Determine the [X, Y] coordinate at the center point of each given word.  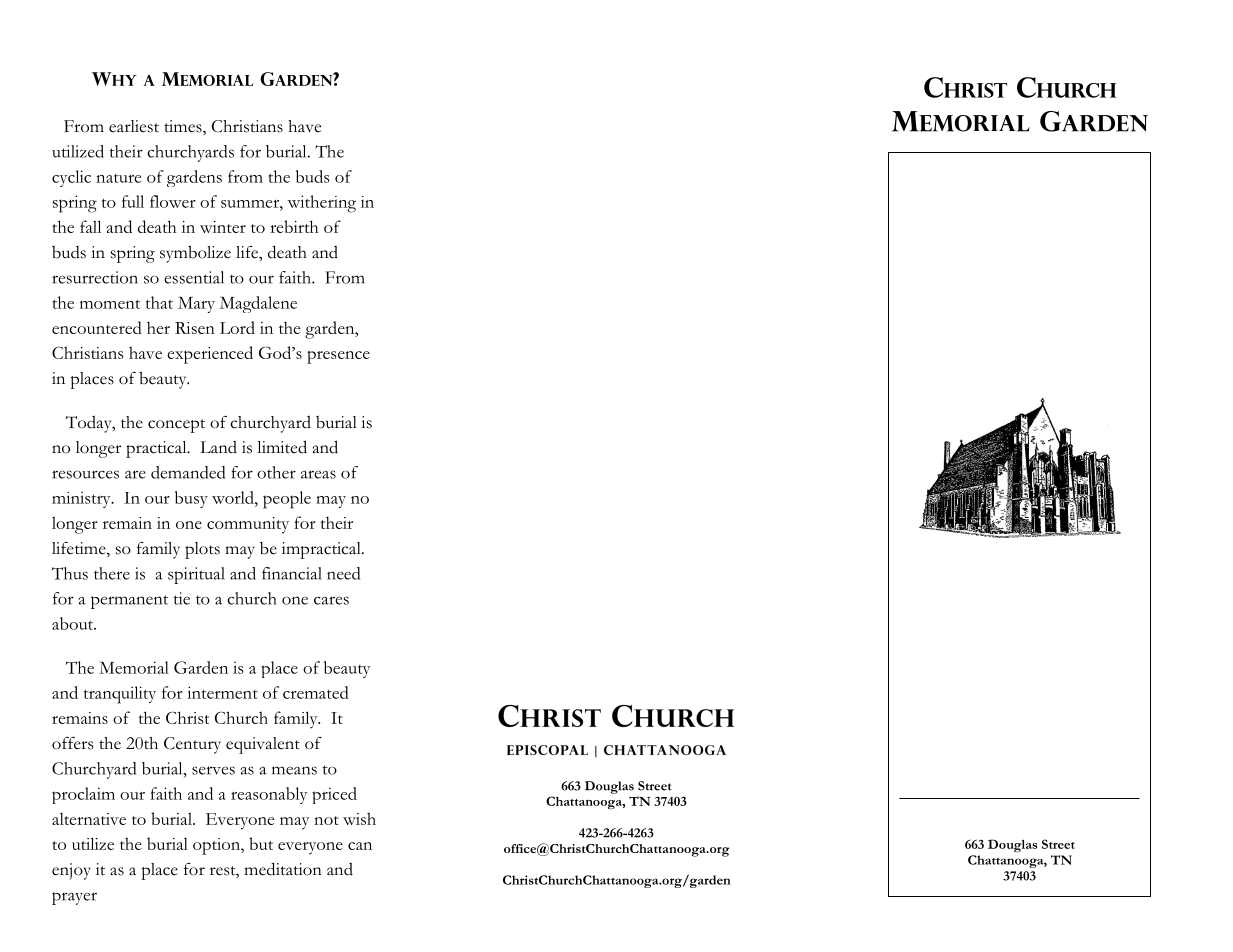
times [184, 127]
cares [331, 600]
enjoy [71, 871]
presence [338, 357]
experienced [210, 355]
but [261, 843]
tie [181, 598]
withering [322, 204]
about [74, 623]
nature [118, 178]
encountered [97, 327]
